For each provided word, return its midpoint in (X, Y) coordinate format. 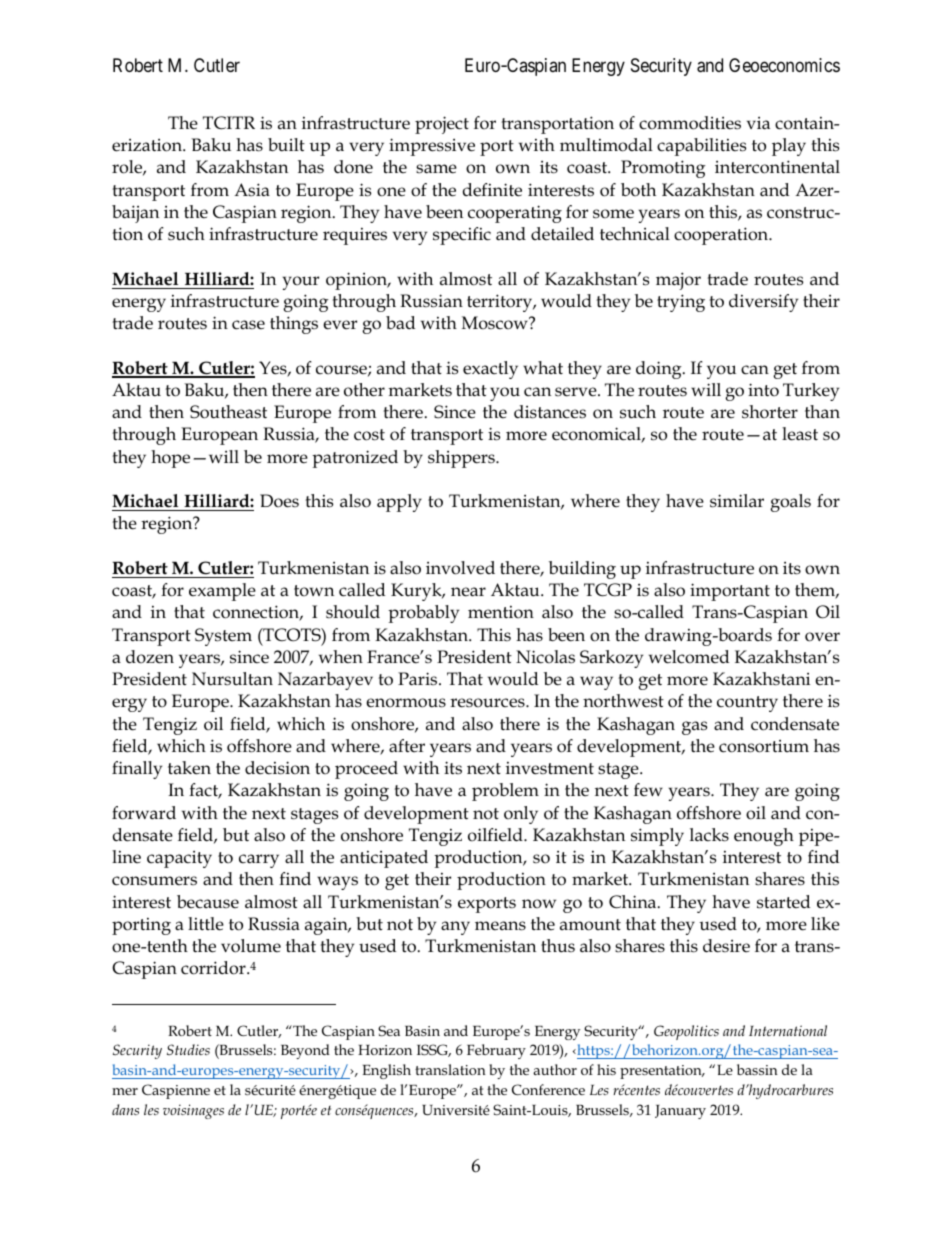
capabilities (701, 147)
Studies (188, 1049)
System (223, 637)
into (763, 390)
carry (259, 861)
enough (764, 837)
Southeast (228, 412)
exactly (490, 370)
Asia (252, 190)
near (468, 592)
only (521, 815)
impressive (432, 147)
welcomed (689, 657)
